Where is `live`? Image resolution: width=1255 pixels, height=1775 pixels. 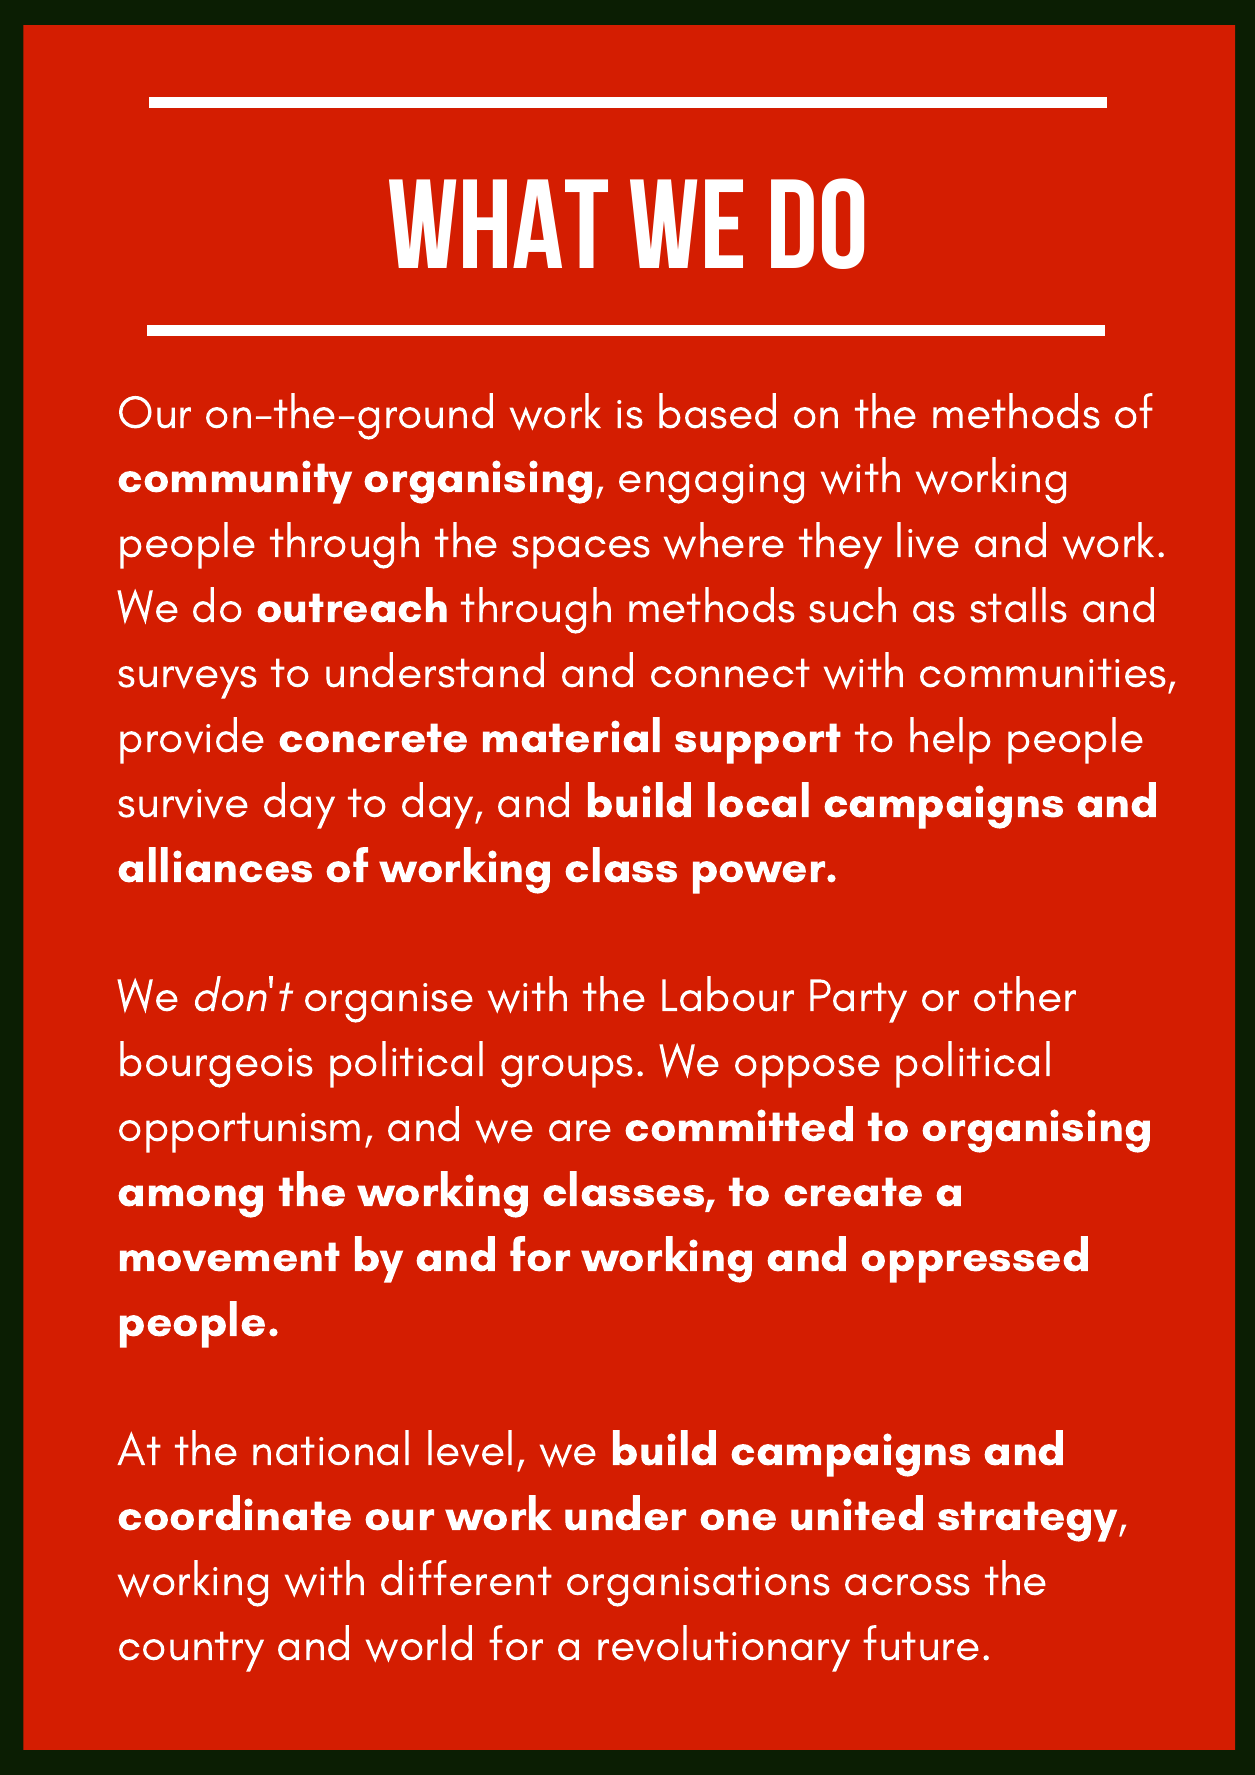
live is located at coordinates (928, 540).
